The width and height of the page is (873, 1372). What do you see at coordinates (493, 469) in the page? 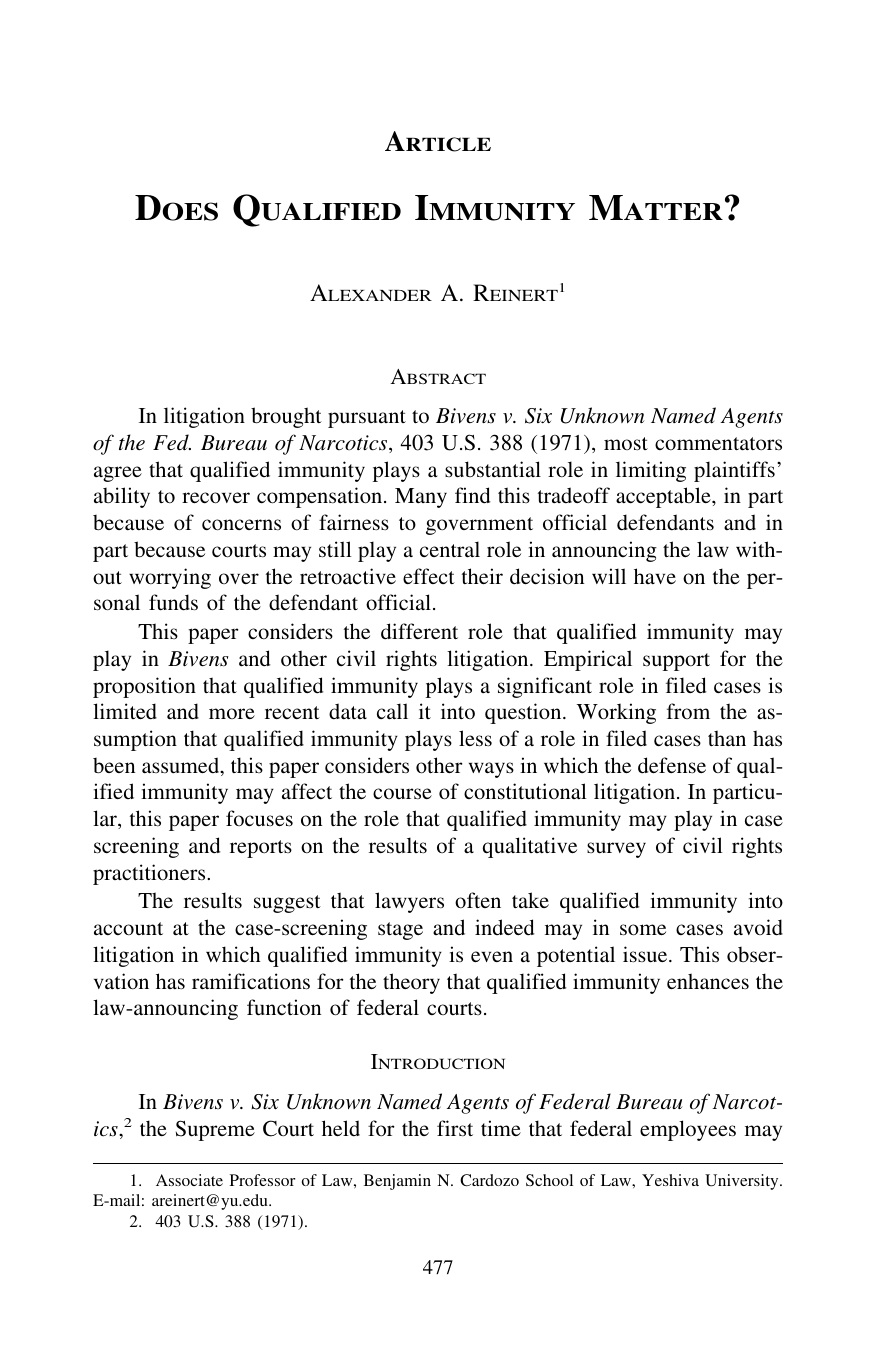
I see `substantial` at bounding box center [493, 469].
